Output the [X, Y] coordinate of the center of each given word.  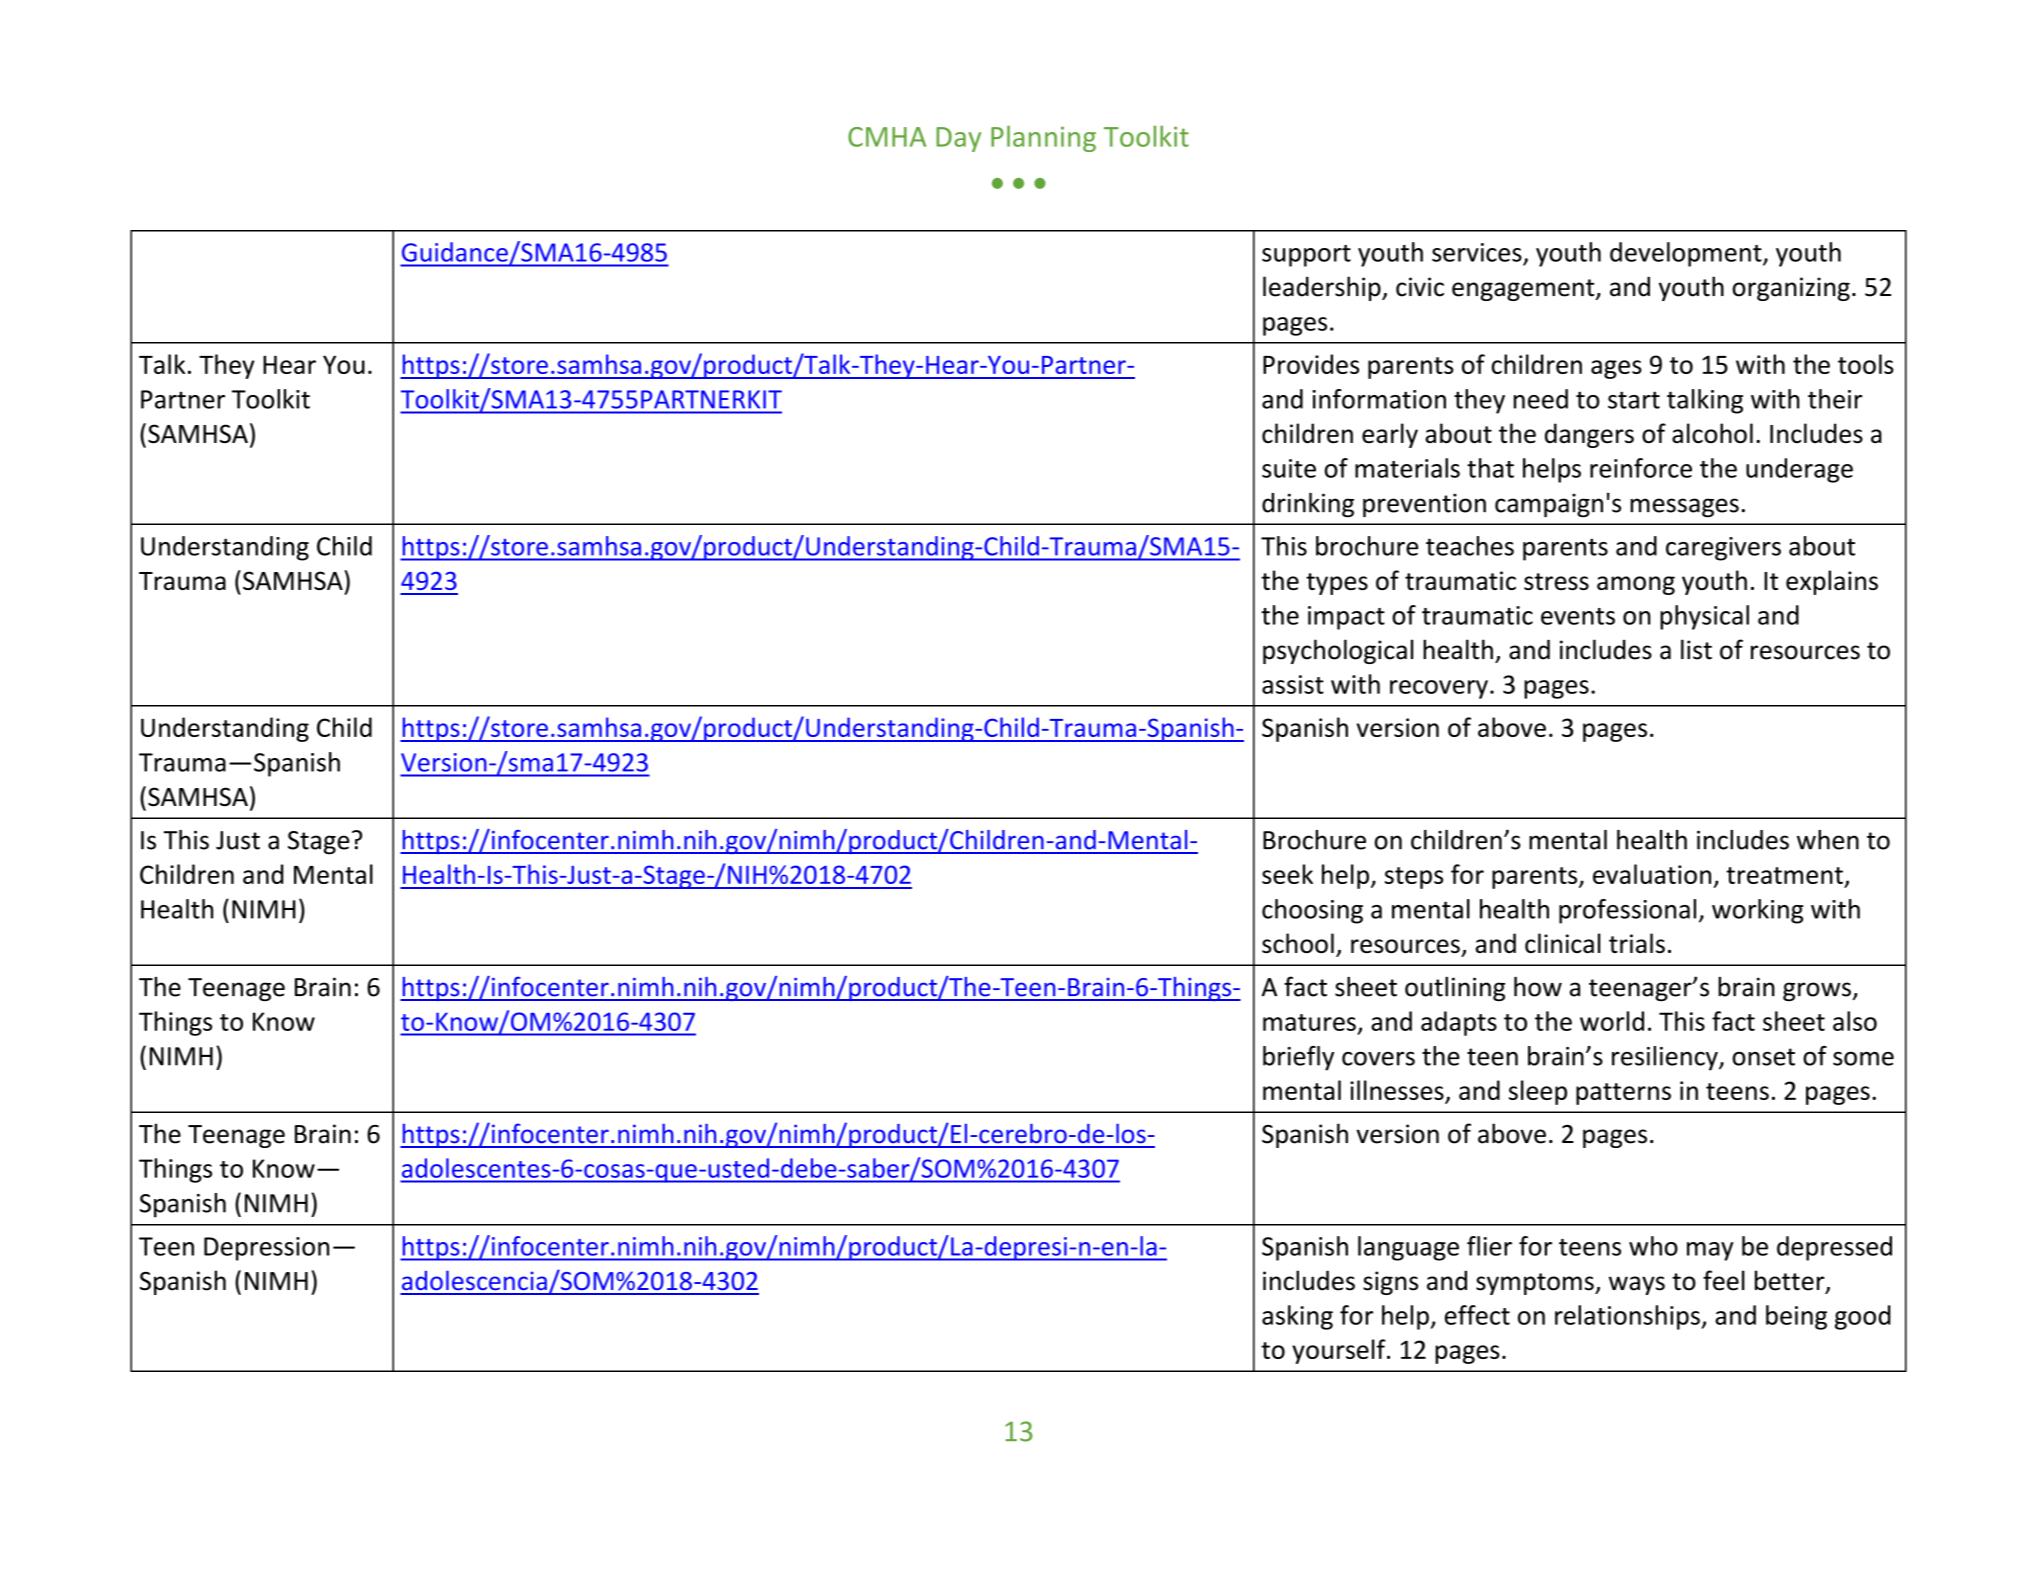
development [1687, 254]
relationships [1628, 1317]
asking [1297, 1317]
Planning [1043, 138]
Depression [266, 1249]
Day [958, 139]
